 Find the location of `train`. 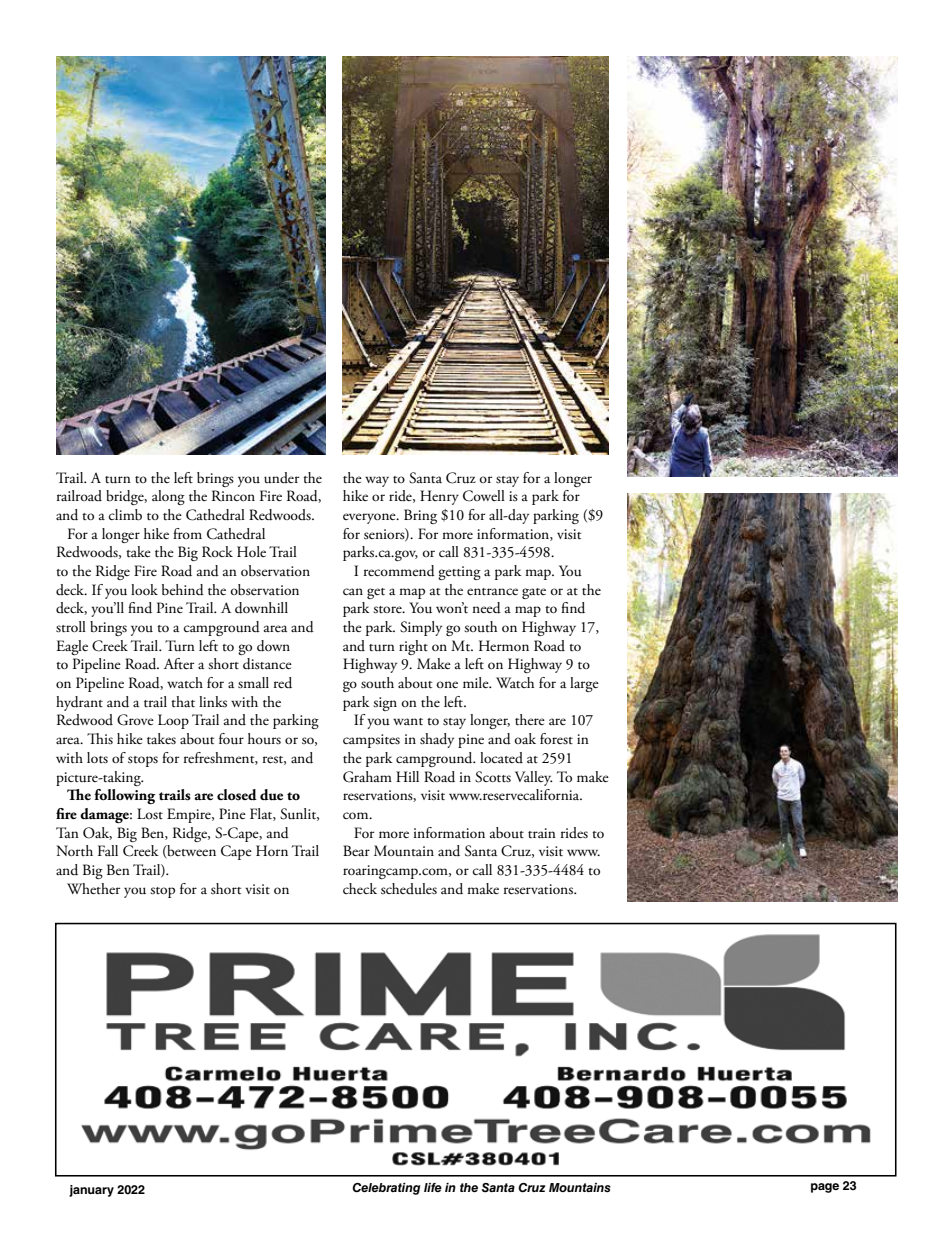

train is located at coordinates (542, 833).
